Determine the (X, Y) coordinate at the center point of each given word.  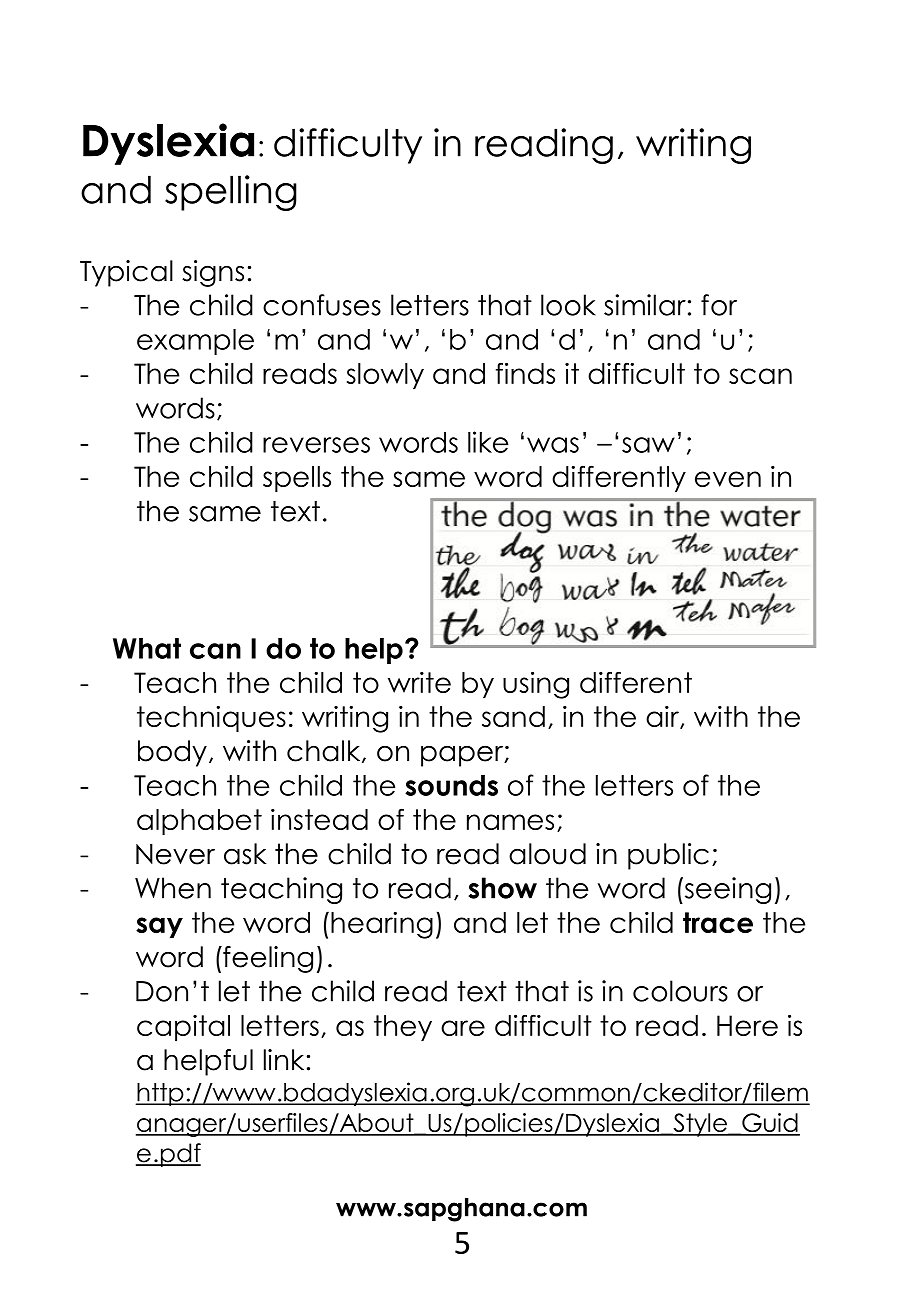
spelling (231, 193)
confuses (322, 305)
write (419, 682)
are (463, 1028)
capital (183, 1028)
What (147, 648)
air (663, 717)
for (719, 305)
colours (680, 991)
